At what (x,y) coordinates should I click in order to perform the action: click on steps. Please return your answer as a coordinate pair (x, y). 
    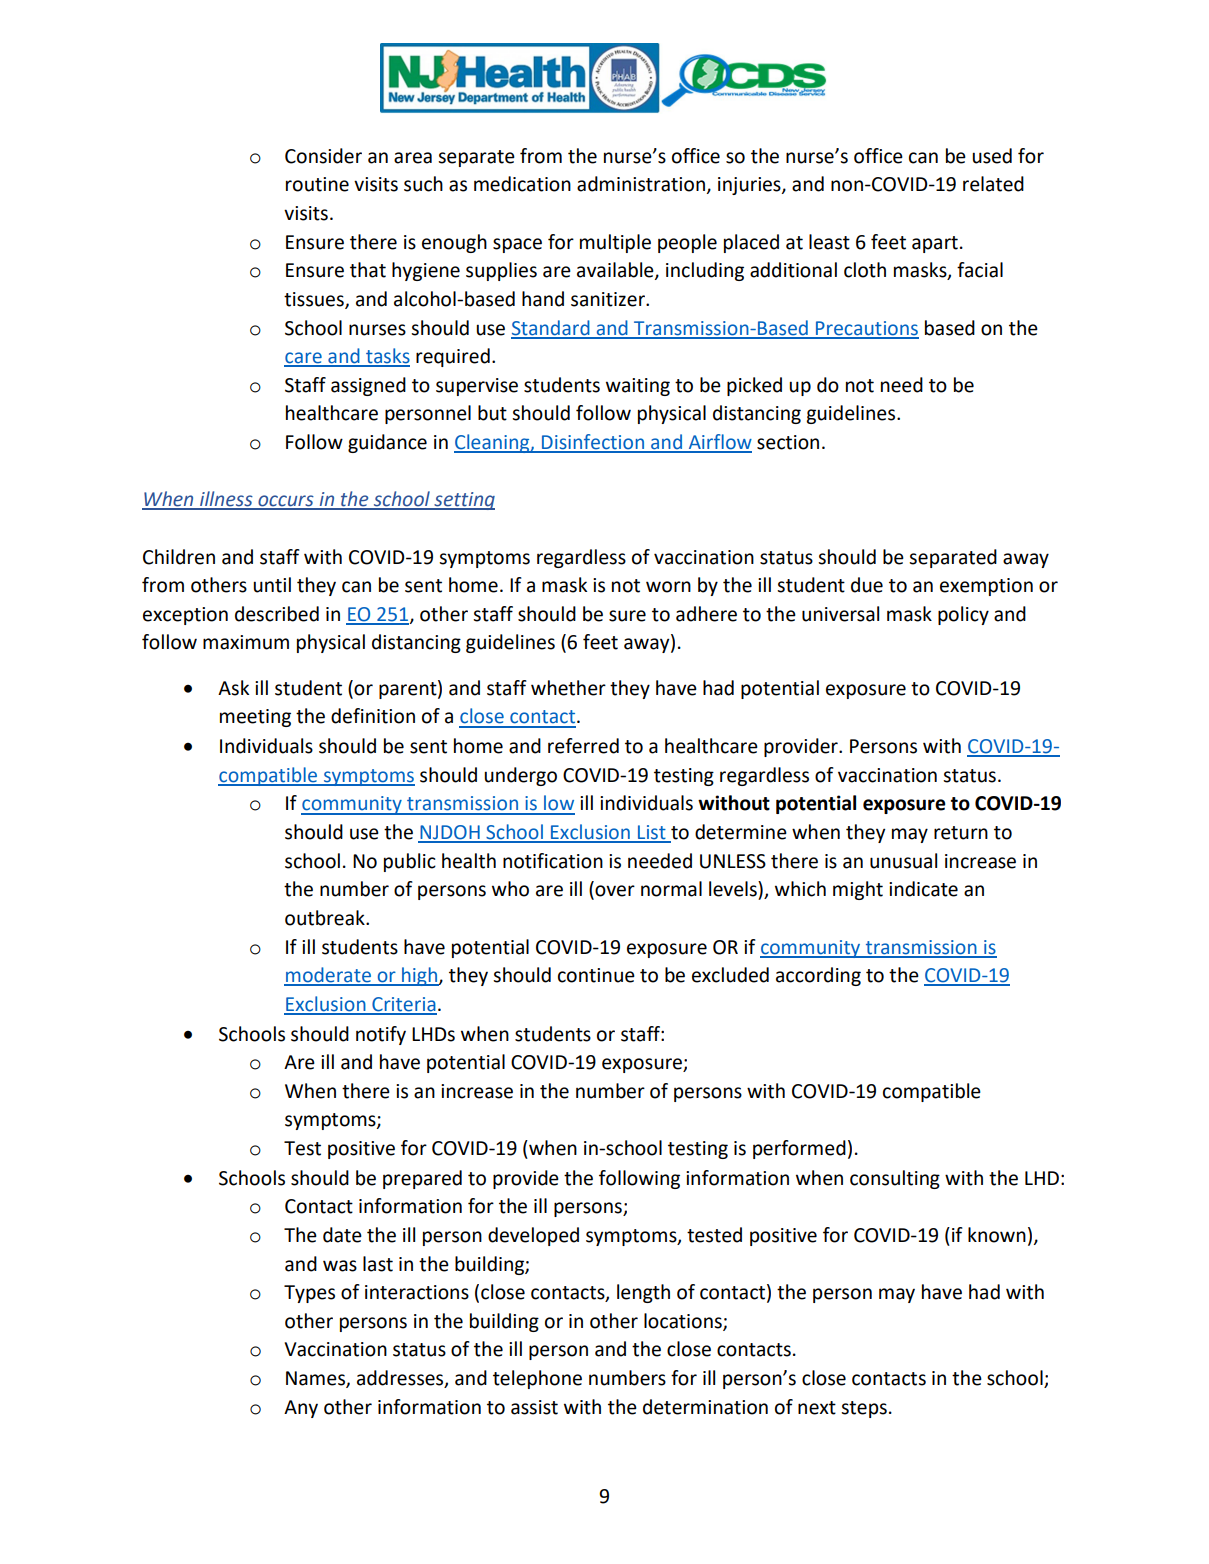
    Looking at the image, I should click on (864, 1409).
